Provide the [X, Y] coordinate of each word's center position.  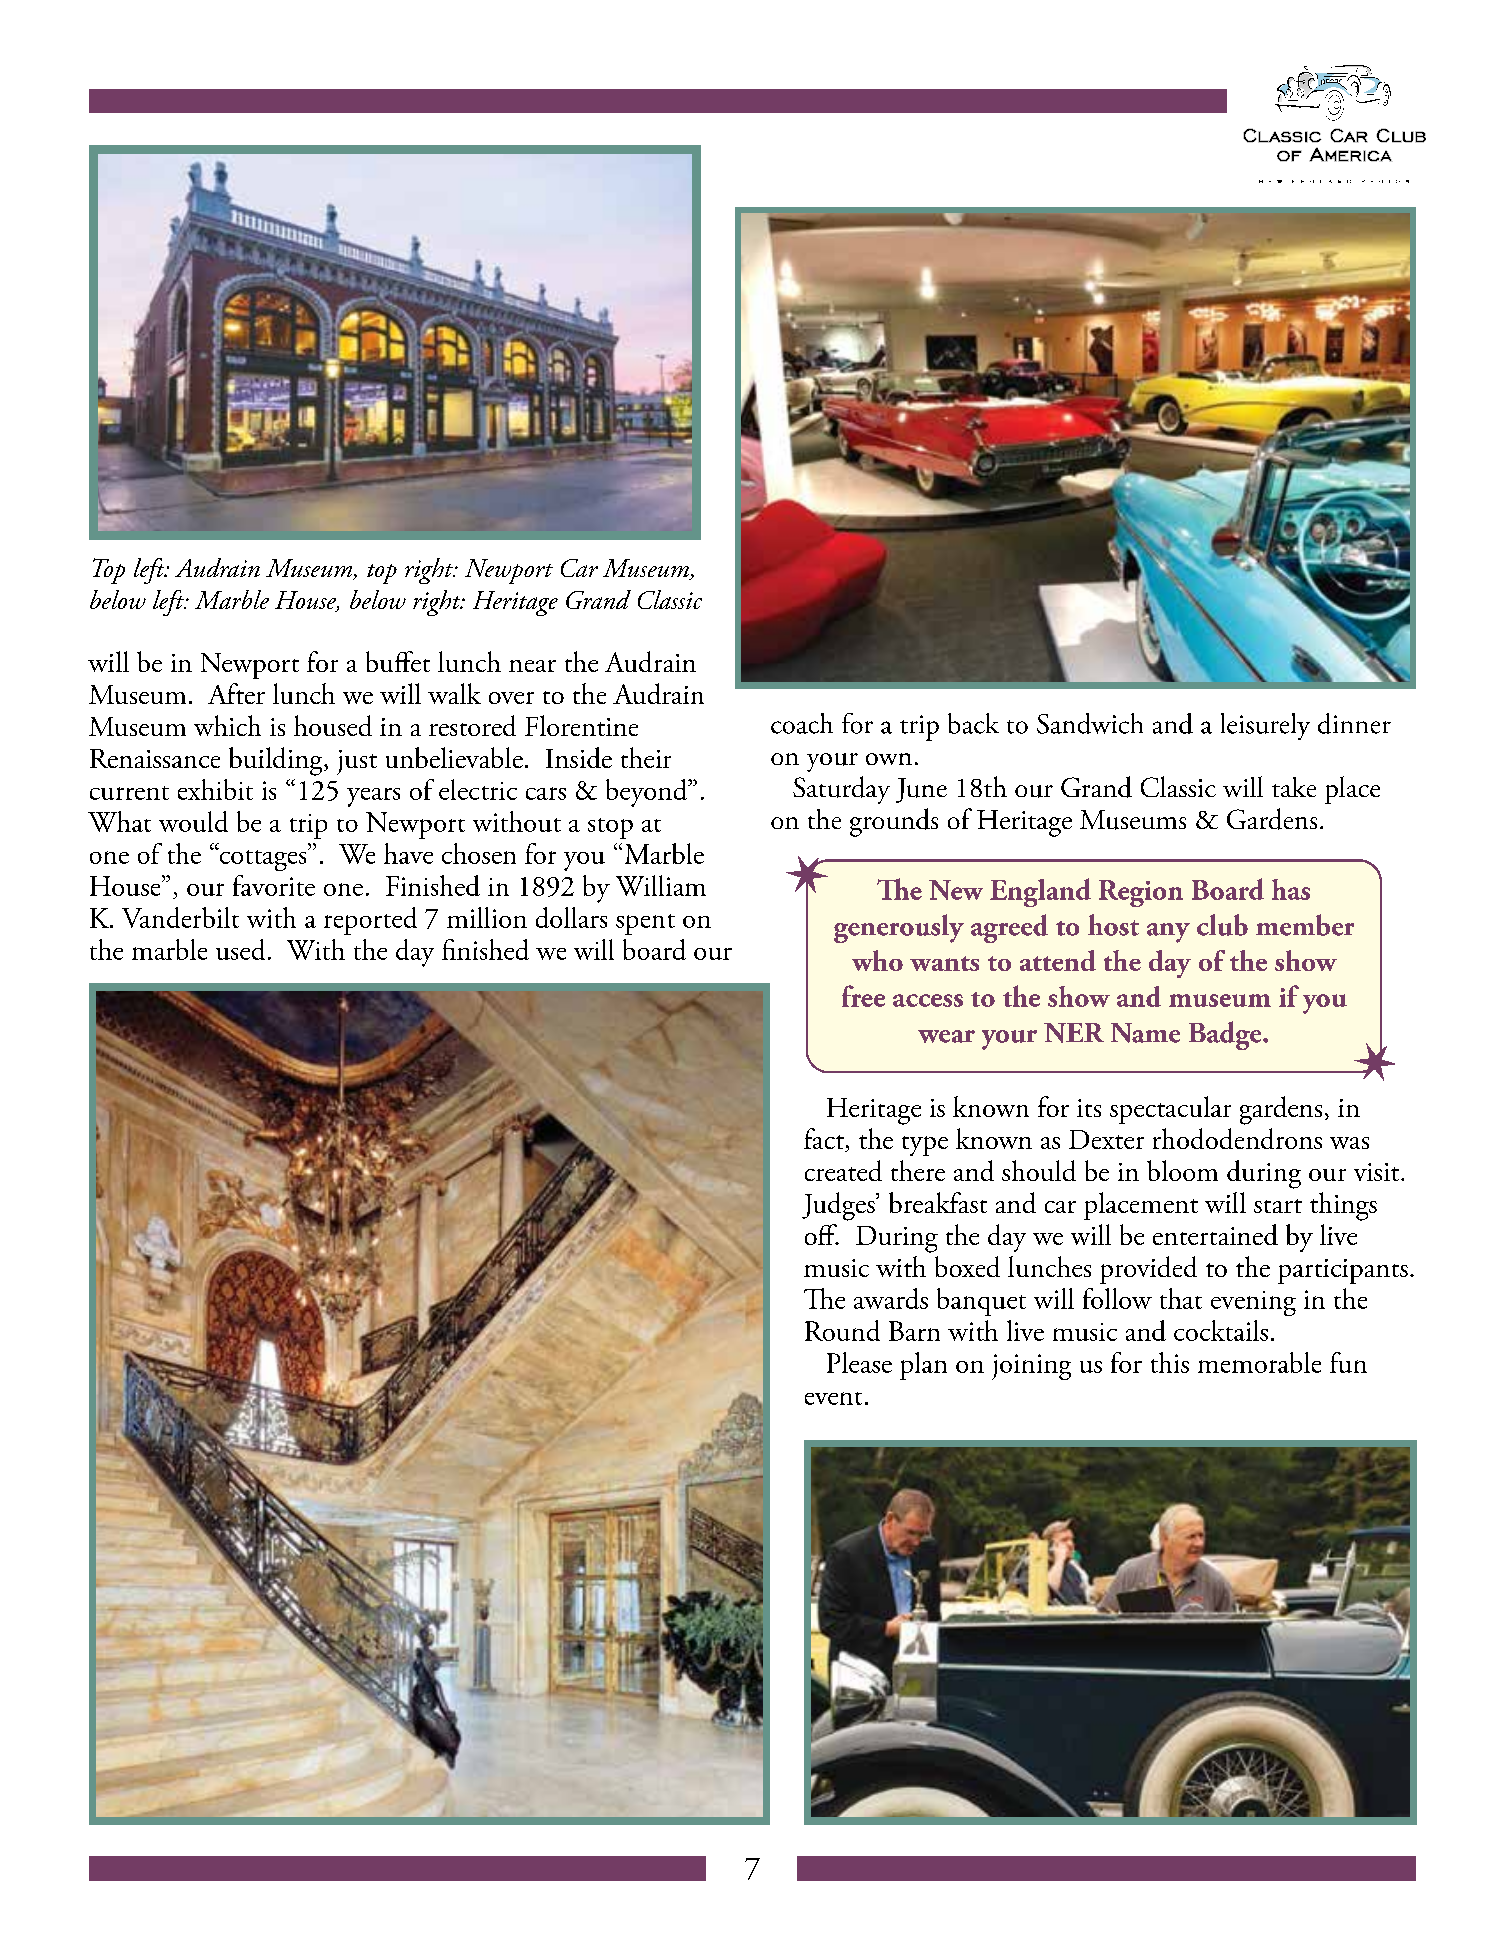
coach [802, 723]
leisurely [1265, 726]
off [822, 1234]
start [1278, 1206]
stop [610, 828]
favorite [274, 885]
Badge [1226, 1035]
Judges [839, 1206]
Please [859, 1362]
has [1291, 889]
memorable [1259, 1362]
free [863, 996]
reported [370, 921]
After [236, 693]
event [833, 1398]
